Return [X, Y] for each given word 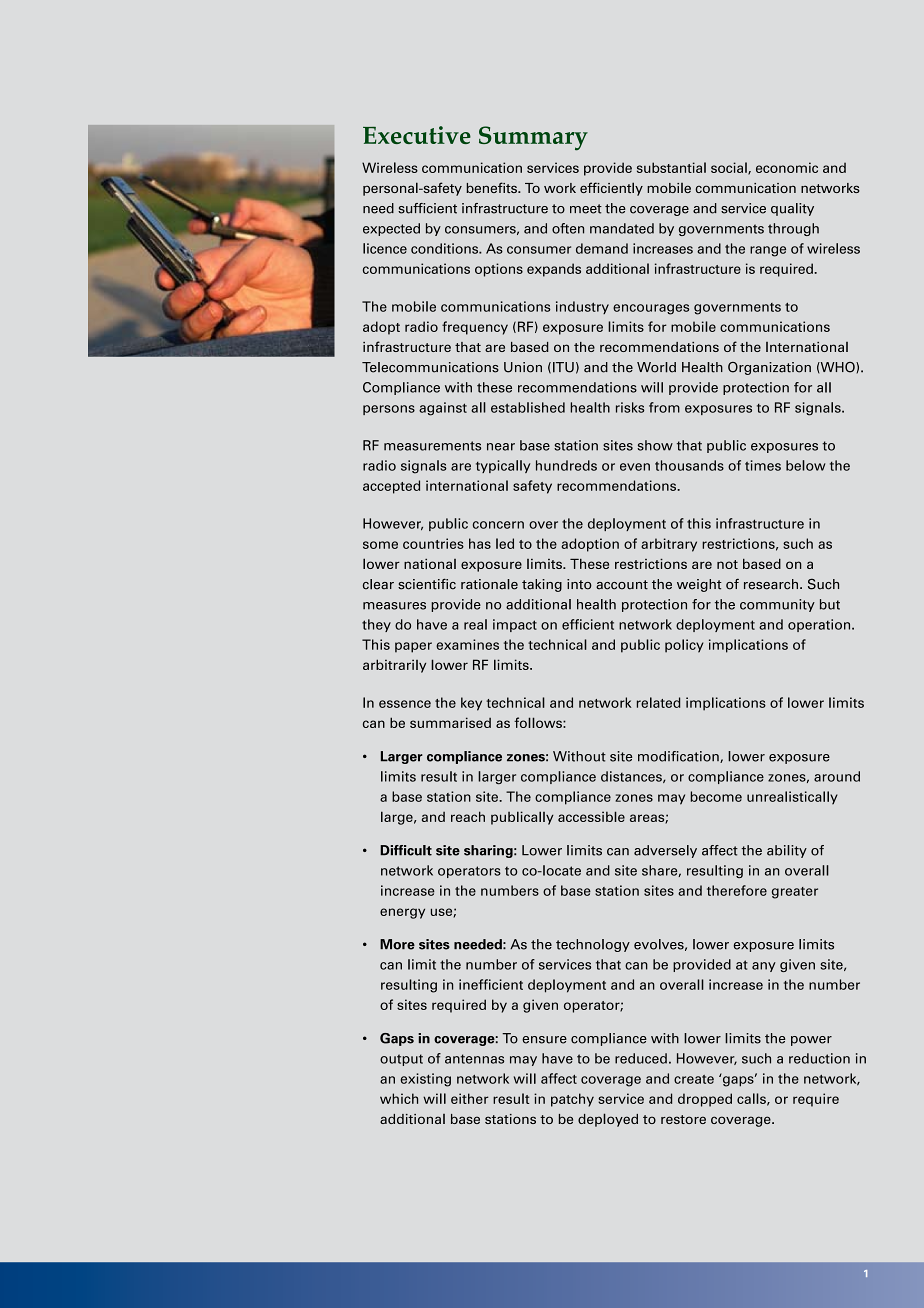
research [772, 584]
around [837, 776]
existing [425, 1080]
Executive [417, 135]
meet [586, 209]
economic [787, 167]
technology [593, 945]
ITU [563, 367]
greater [795, 893]
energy [402, 913]
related [658, 702]
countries [433, 543]
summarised [450, 722]
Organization [769, 368]
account [622, 585]
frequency [475, 328]
